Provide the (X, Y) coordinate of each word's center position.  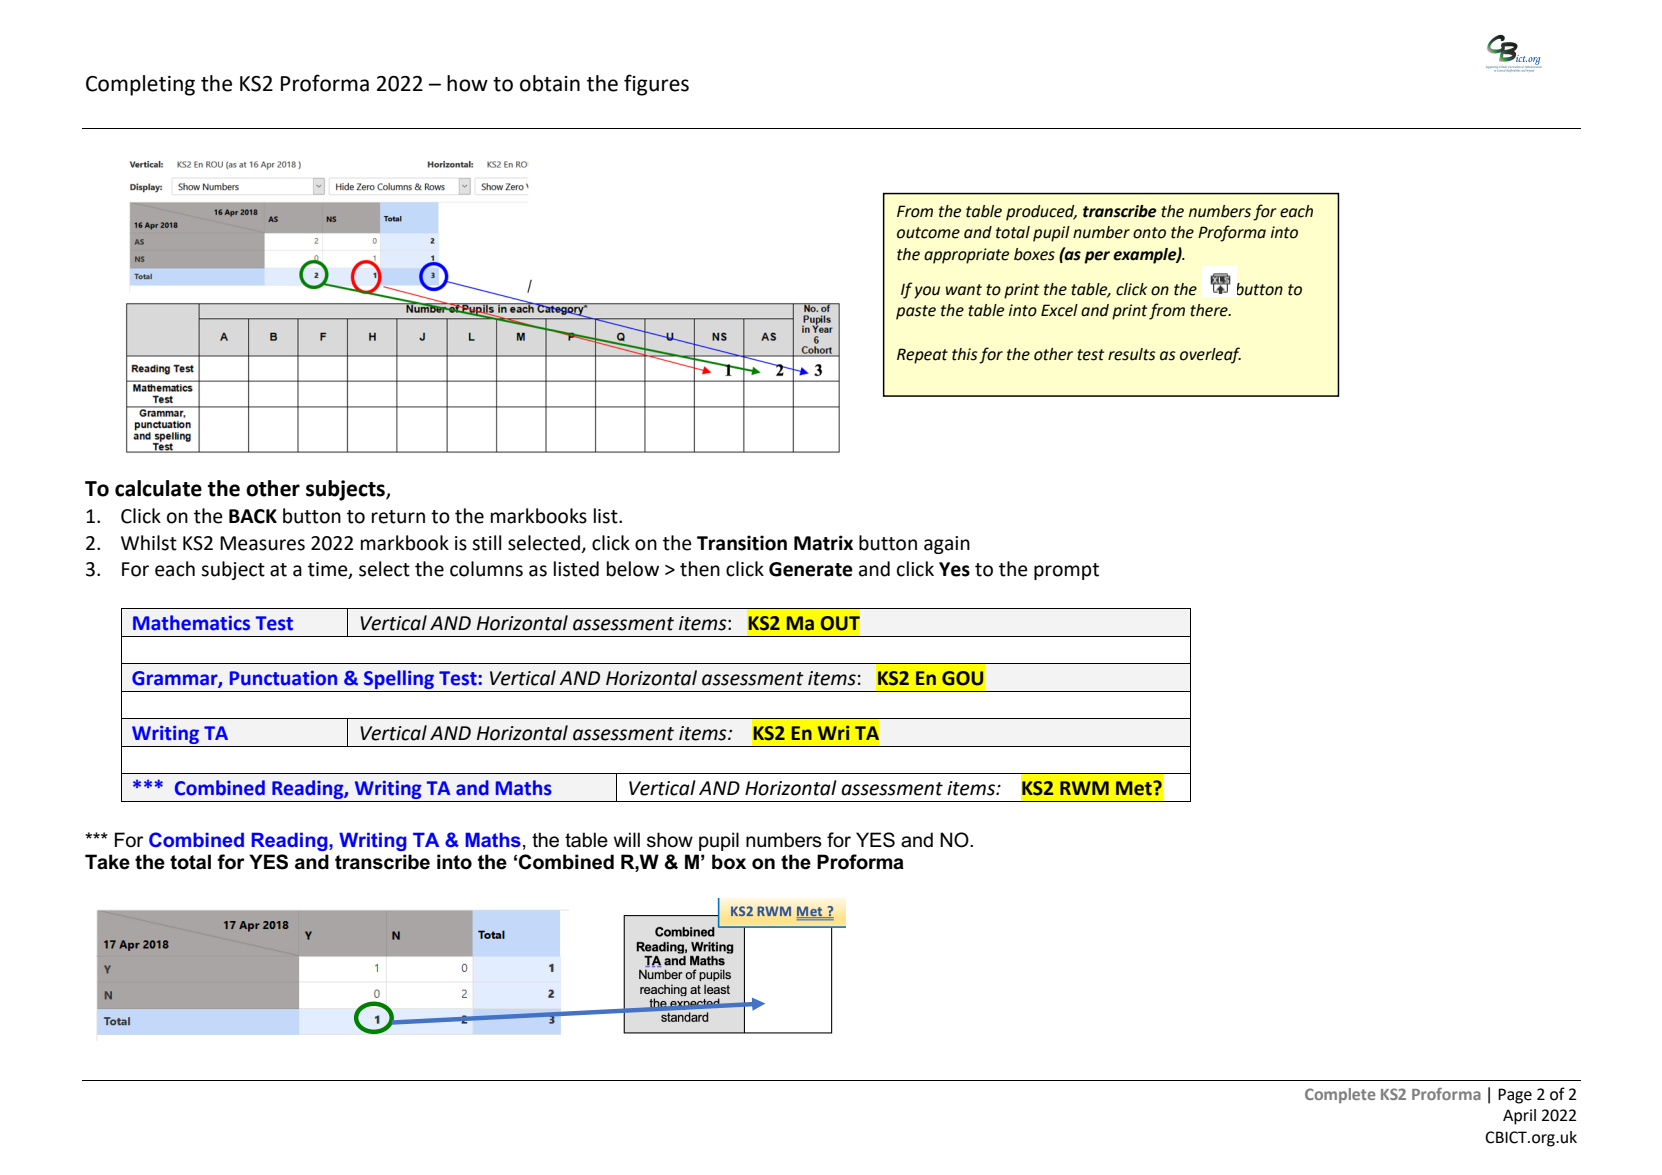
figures (656, 85)
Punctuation (283, 678)
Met (1135, 788)
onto (1149, 233)
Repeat (922, 356)
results (1132, 354)
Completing (140, 85)
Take (107, 862)
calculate (158, 488)
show (670, 840)
